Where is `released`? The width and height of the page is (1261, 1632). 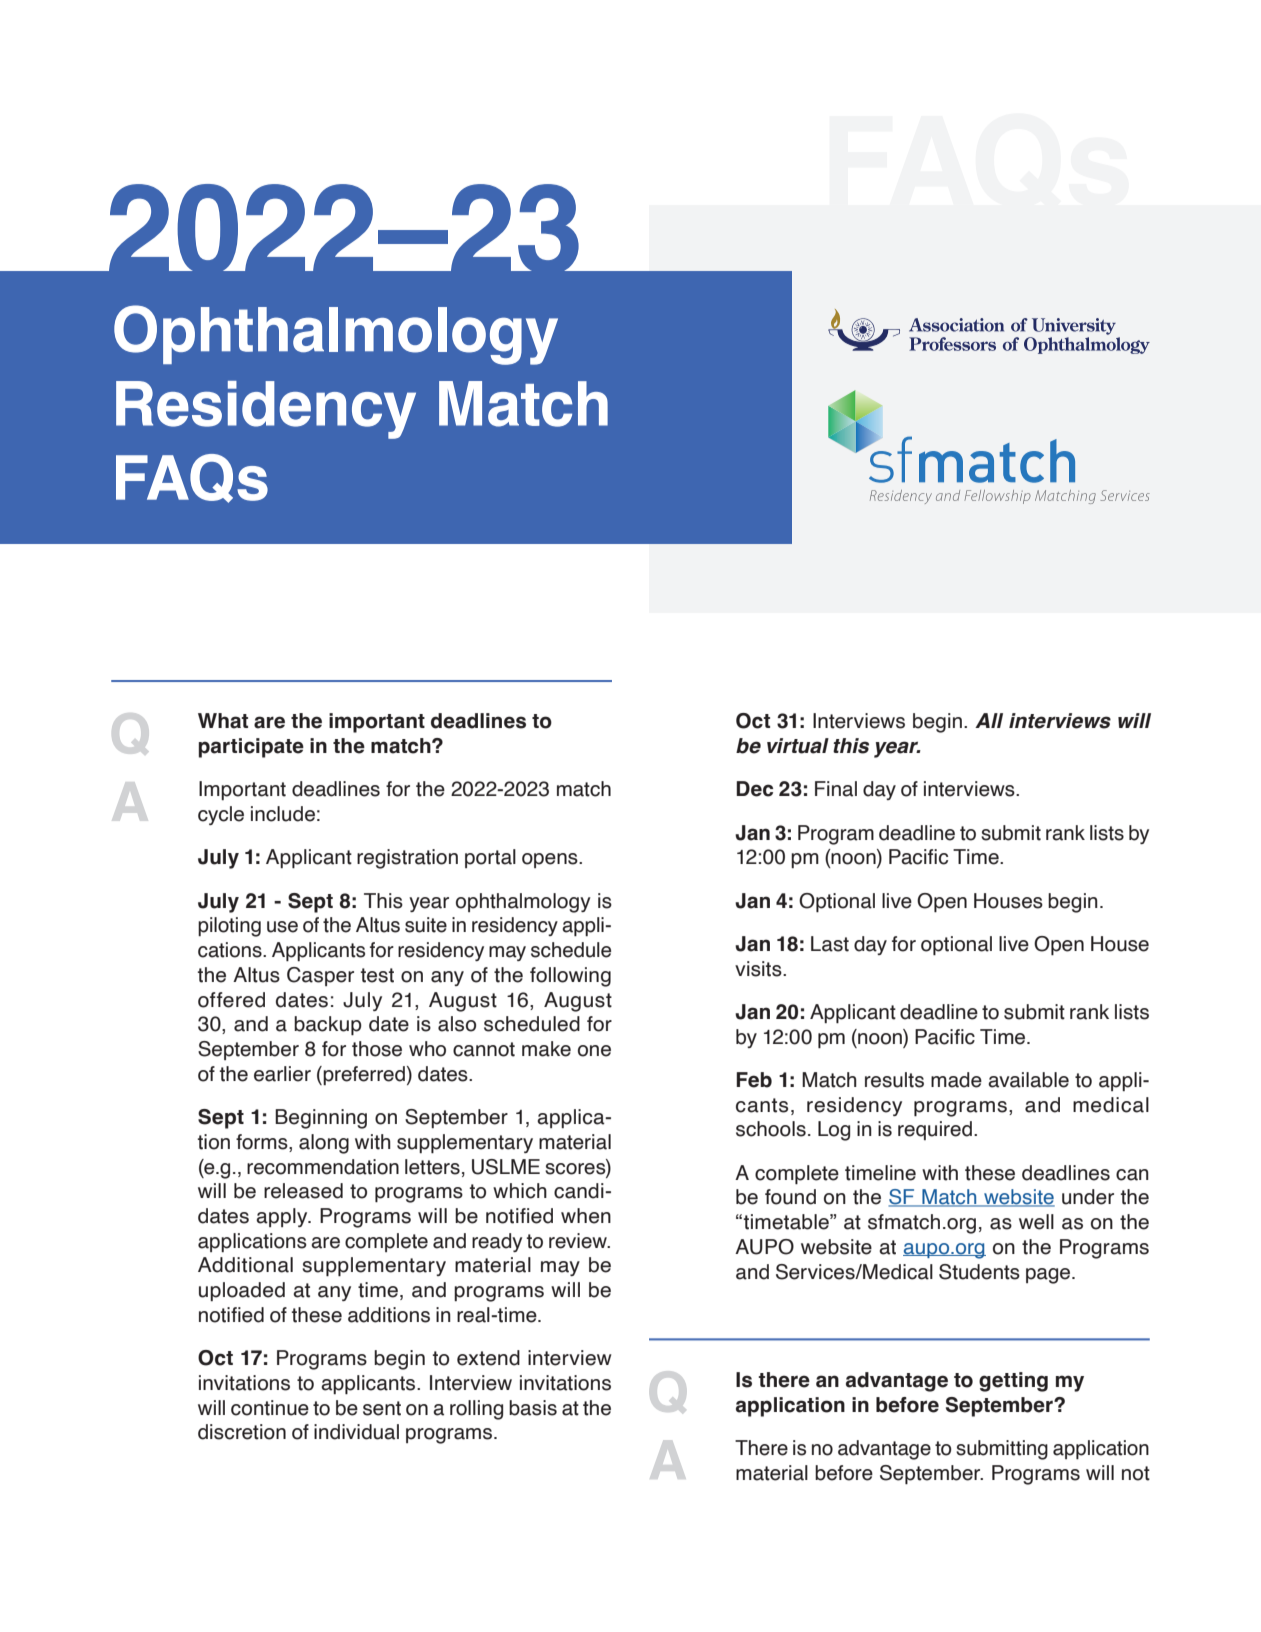 released is located at coordinates (303, 1191).
